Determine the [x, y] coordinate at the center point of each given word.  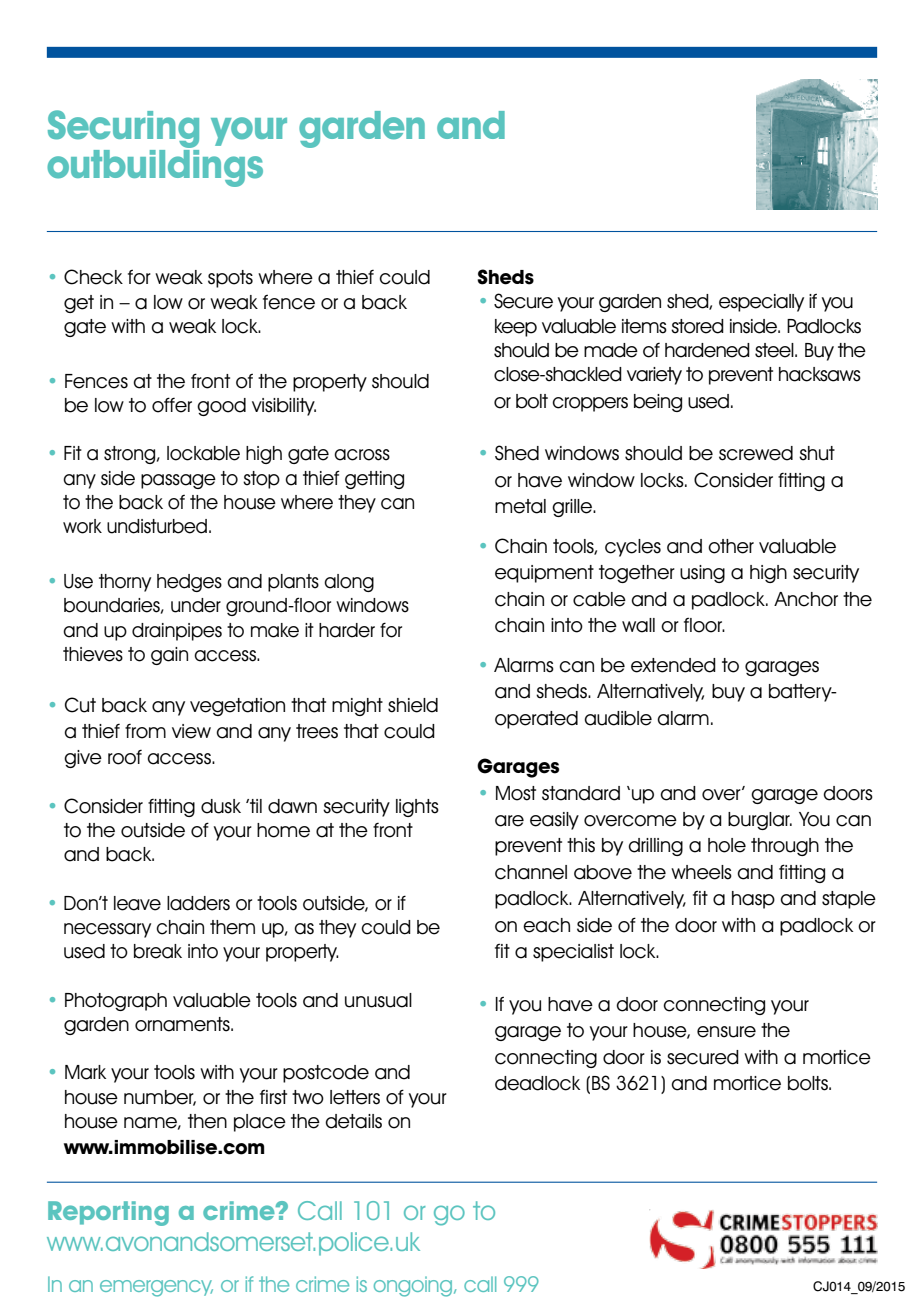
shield [413, 705]
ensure [726, 1032]
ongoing [414, 1286]
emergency [156, 1288]
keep [516, 328]
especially [761, 303]
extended [673, 665]
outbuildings [155, 168]
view [191, 731]
